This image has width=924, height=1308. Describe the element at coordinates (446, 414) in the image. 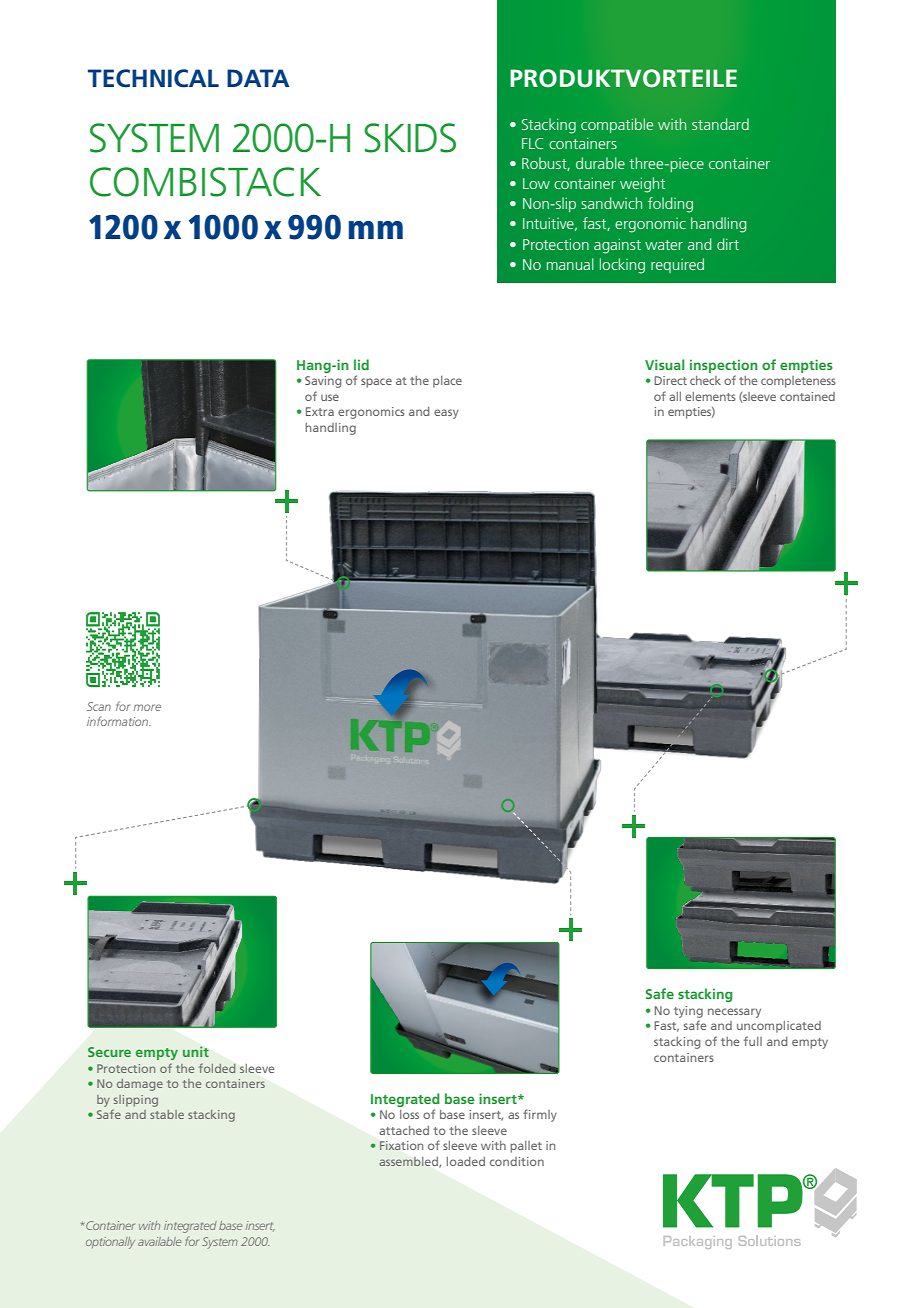

I see `easy` at that location.
